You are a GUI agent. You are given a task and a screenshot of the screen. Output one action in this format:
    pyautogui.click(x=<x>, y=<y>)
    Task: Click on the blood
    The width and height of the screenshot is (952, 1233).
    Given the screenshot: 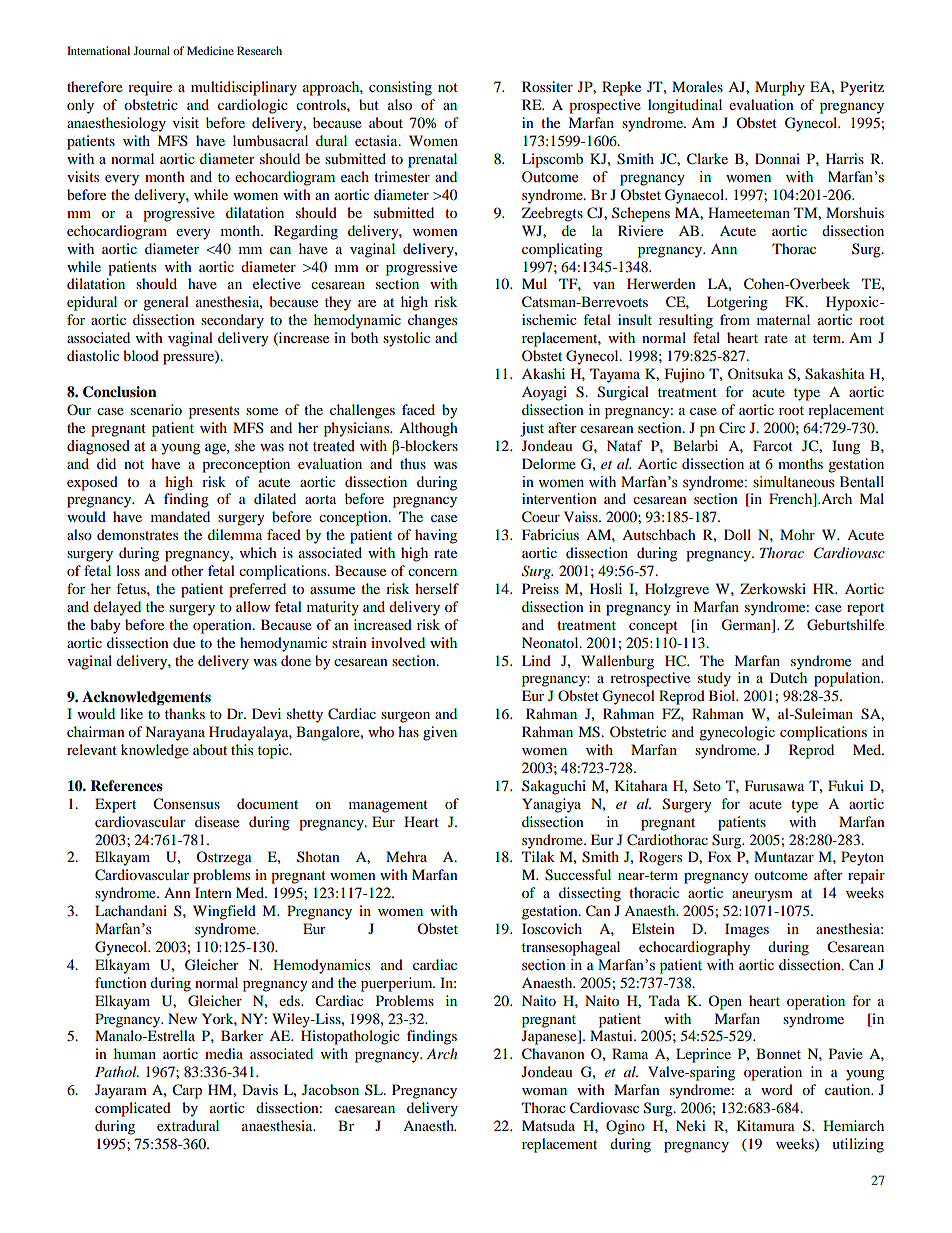 What is the action you would take?
    pyautogui.click(x=141, y=355)
